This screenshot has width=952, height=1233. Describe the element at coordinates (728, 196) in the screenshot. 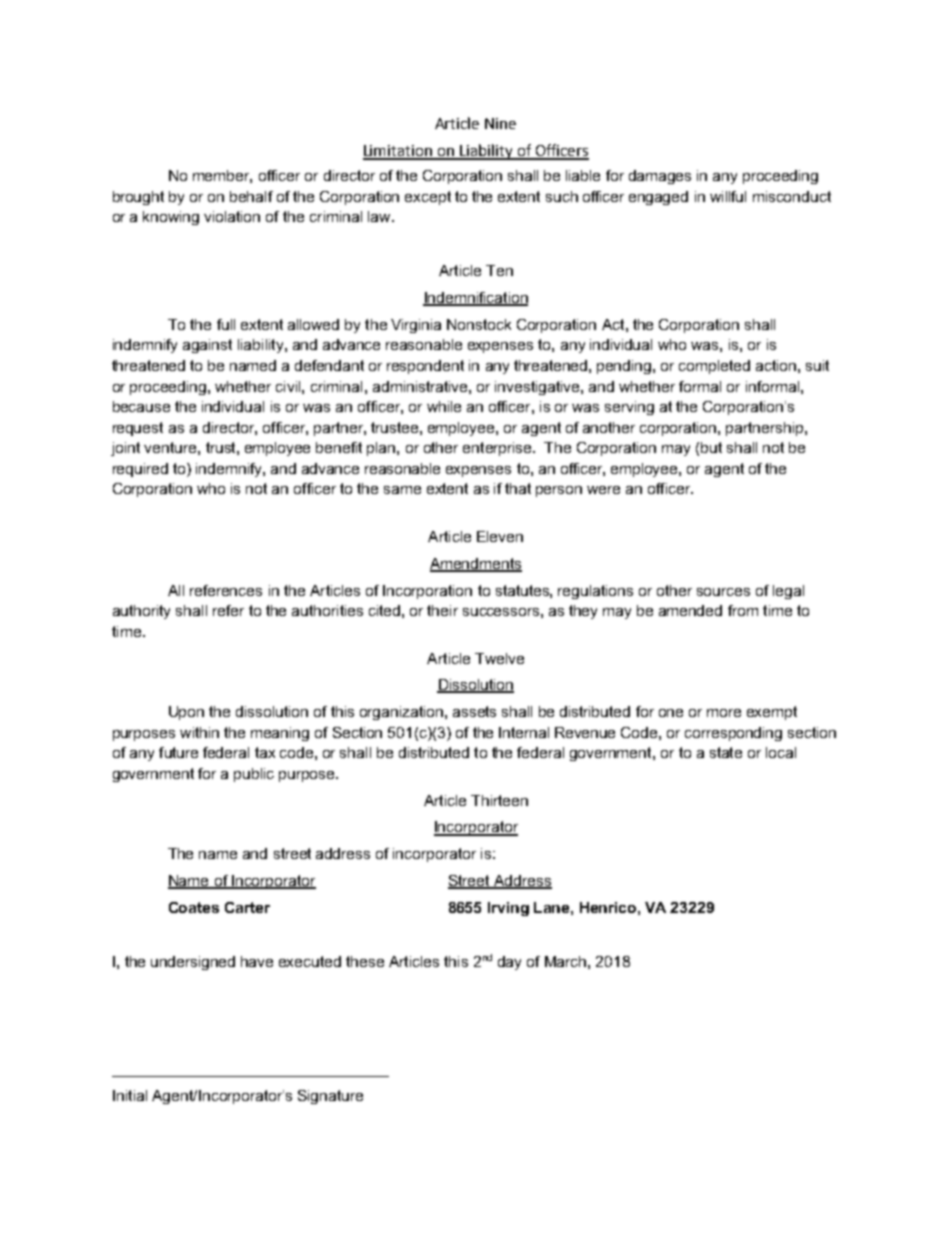

I see `willful` at that location.
